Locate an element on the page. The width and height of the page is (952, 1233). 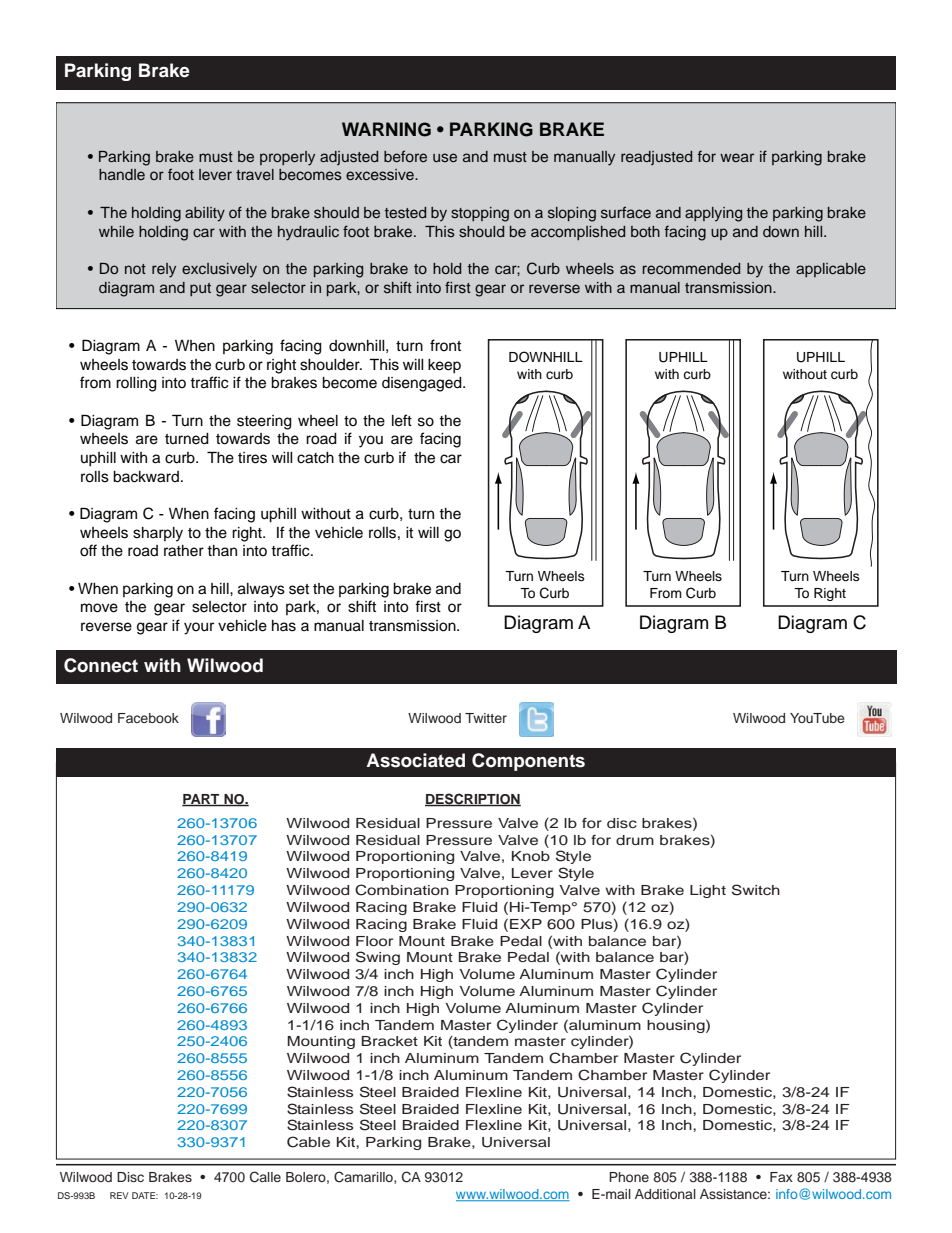
drum is located at coordinates (635, 840).
